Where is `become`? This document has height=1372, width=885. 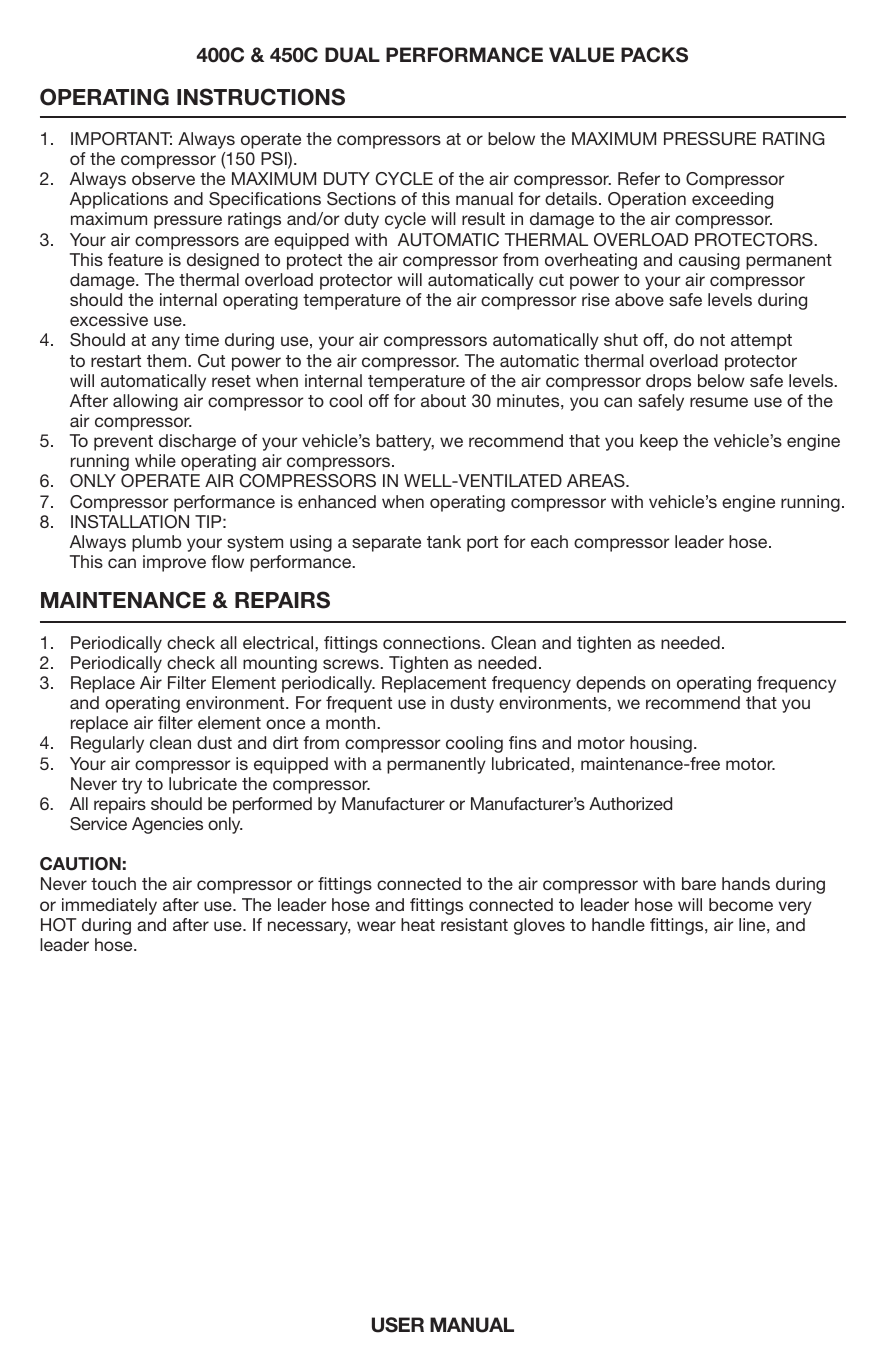
become is located at coordinates (741, 904).
